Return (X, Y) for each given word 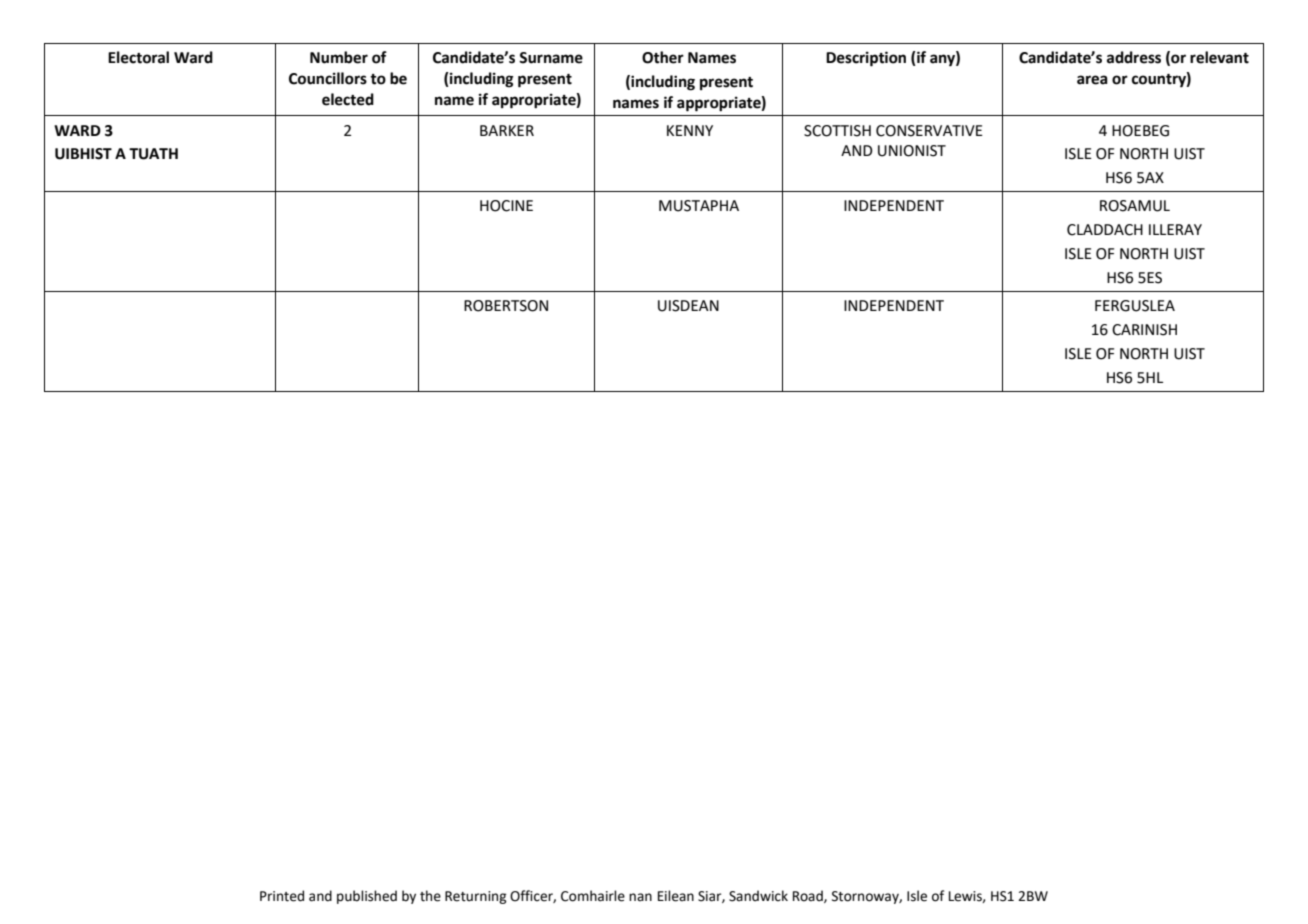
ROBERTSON (506, 306)
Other (663, 57)
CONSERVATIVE (929, 131)
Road (809, 896)
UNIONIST (912, 151)
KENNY (690, 130)
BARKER (507, 130)
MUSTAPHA (699, 206)
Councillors (328, 78)
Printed (282, 896)
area (1092, 80)
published (367, 897)
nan (640, 897)
